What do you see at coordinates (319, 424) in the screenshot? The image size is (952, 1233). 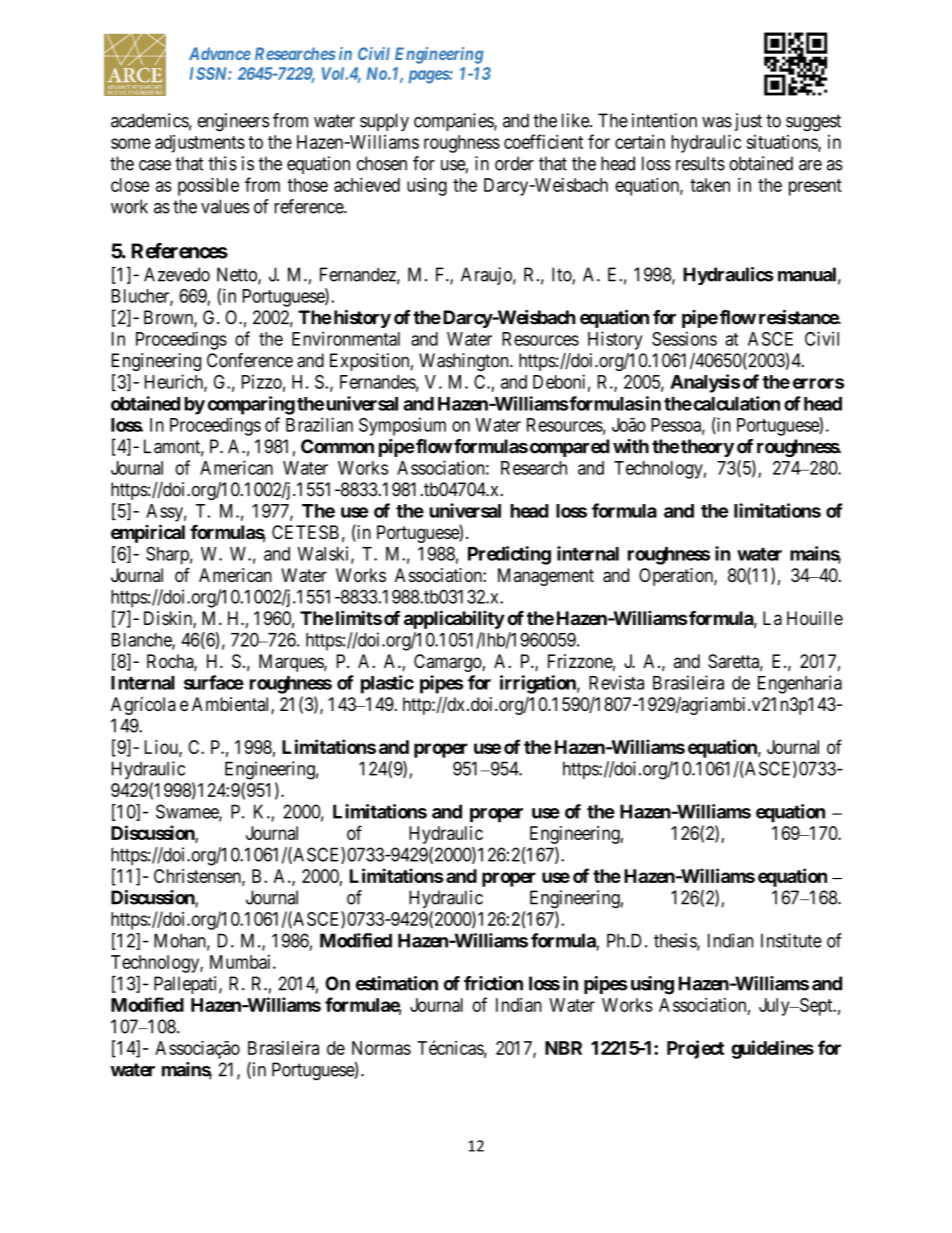 I see `Brazilian` at bounding box center [319, 424].
